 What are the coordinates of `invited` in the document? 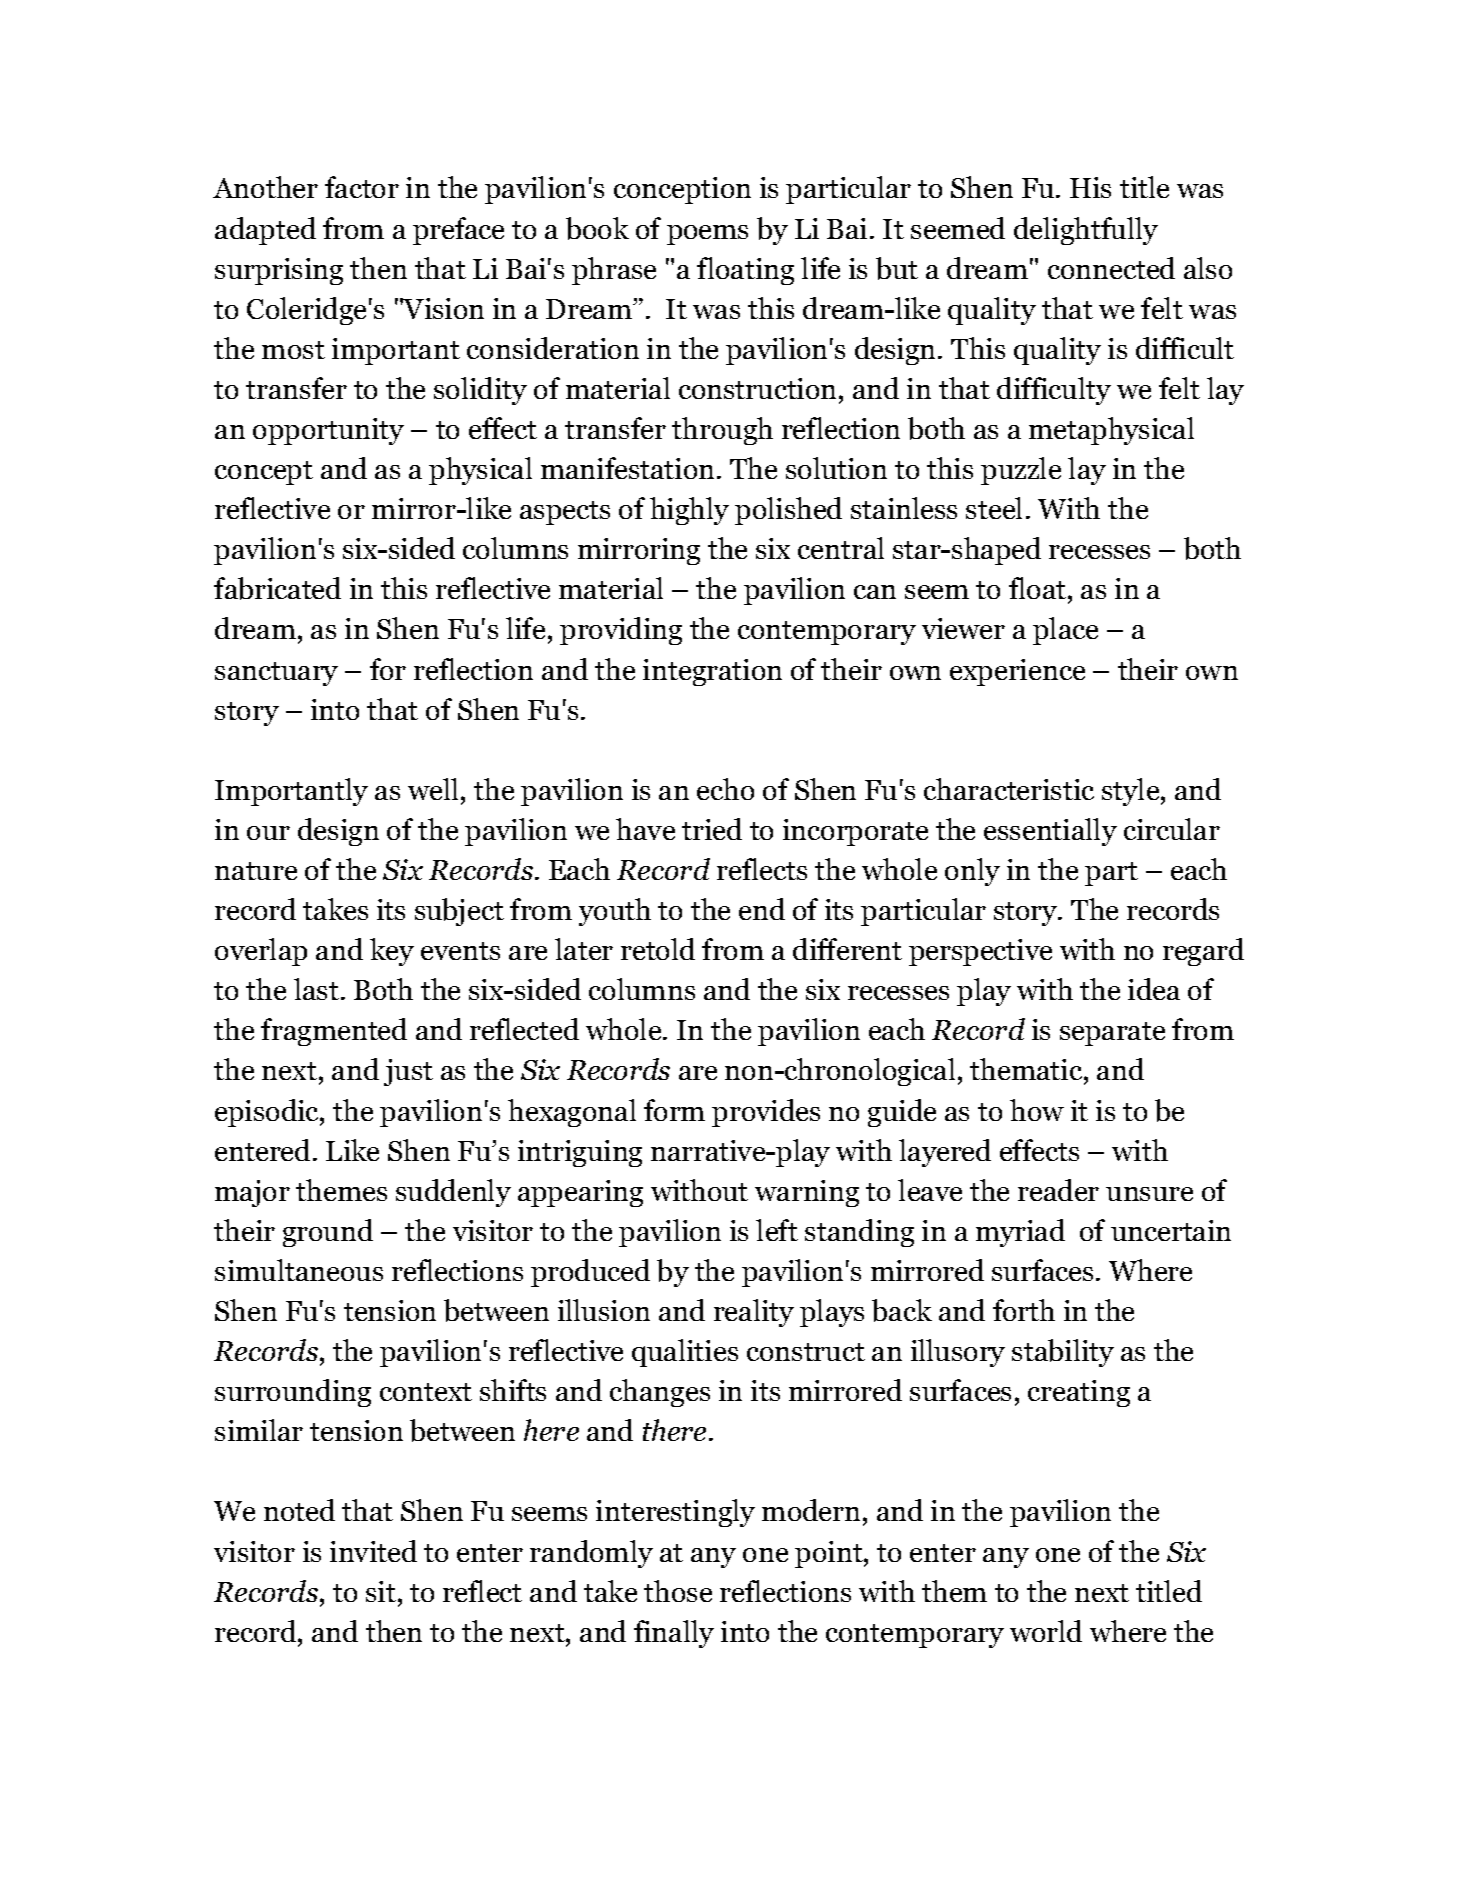 It's located at (373, 1551).
